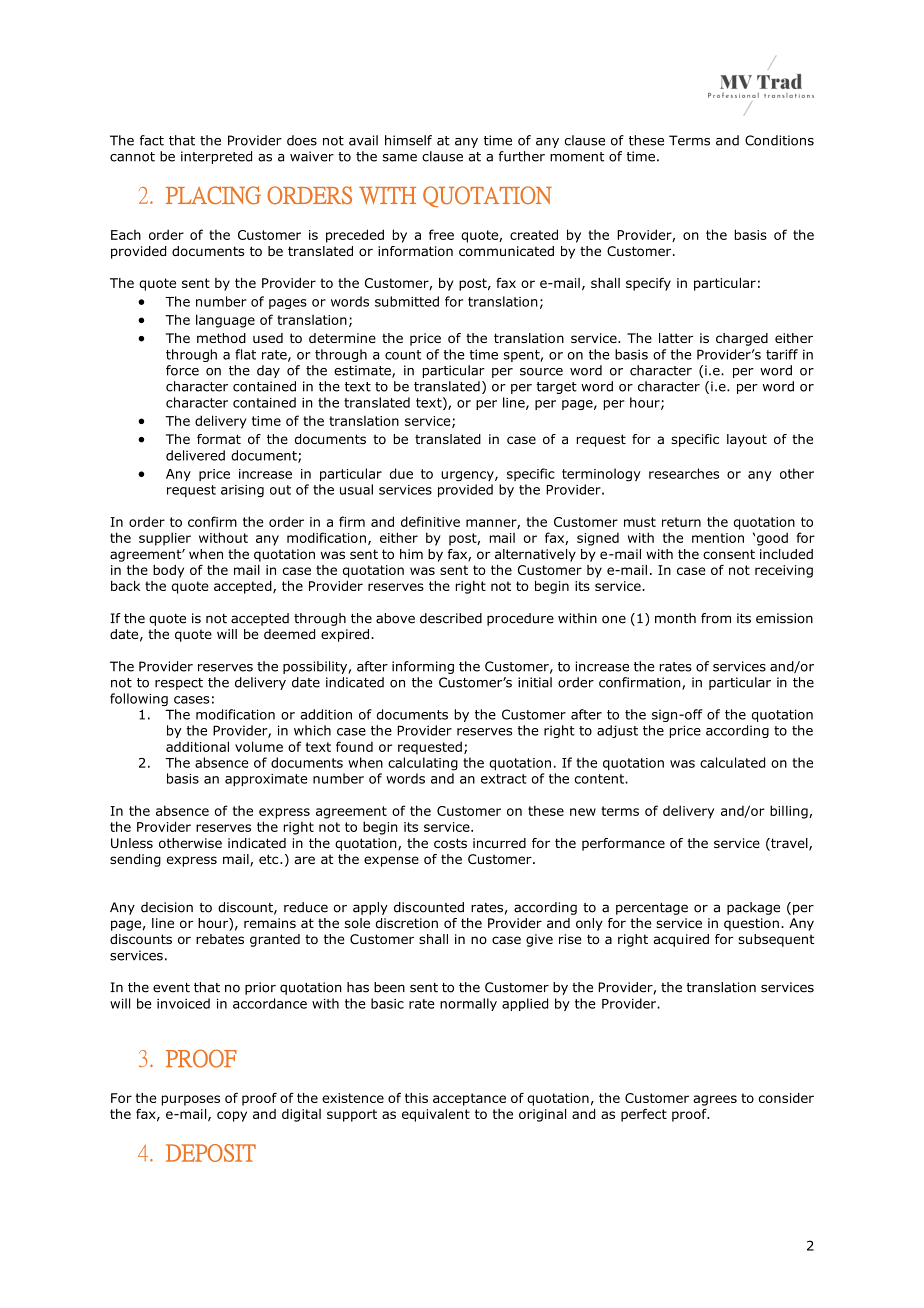 The image size is (924, 1308). What do you see at coordinates (450, 843) in the page?
I see `costs` at bounding box center [450, 843].
